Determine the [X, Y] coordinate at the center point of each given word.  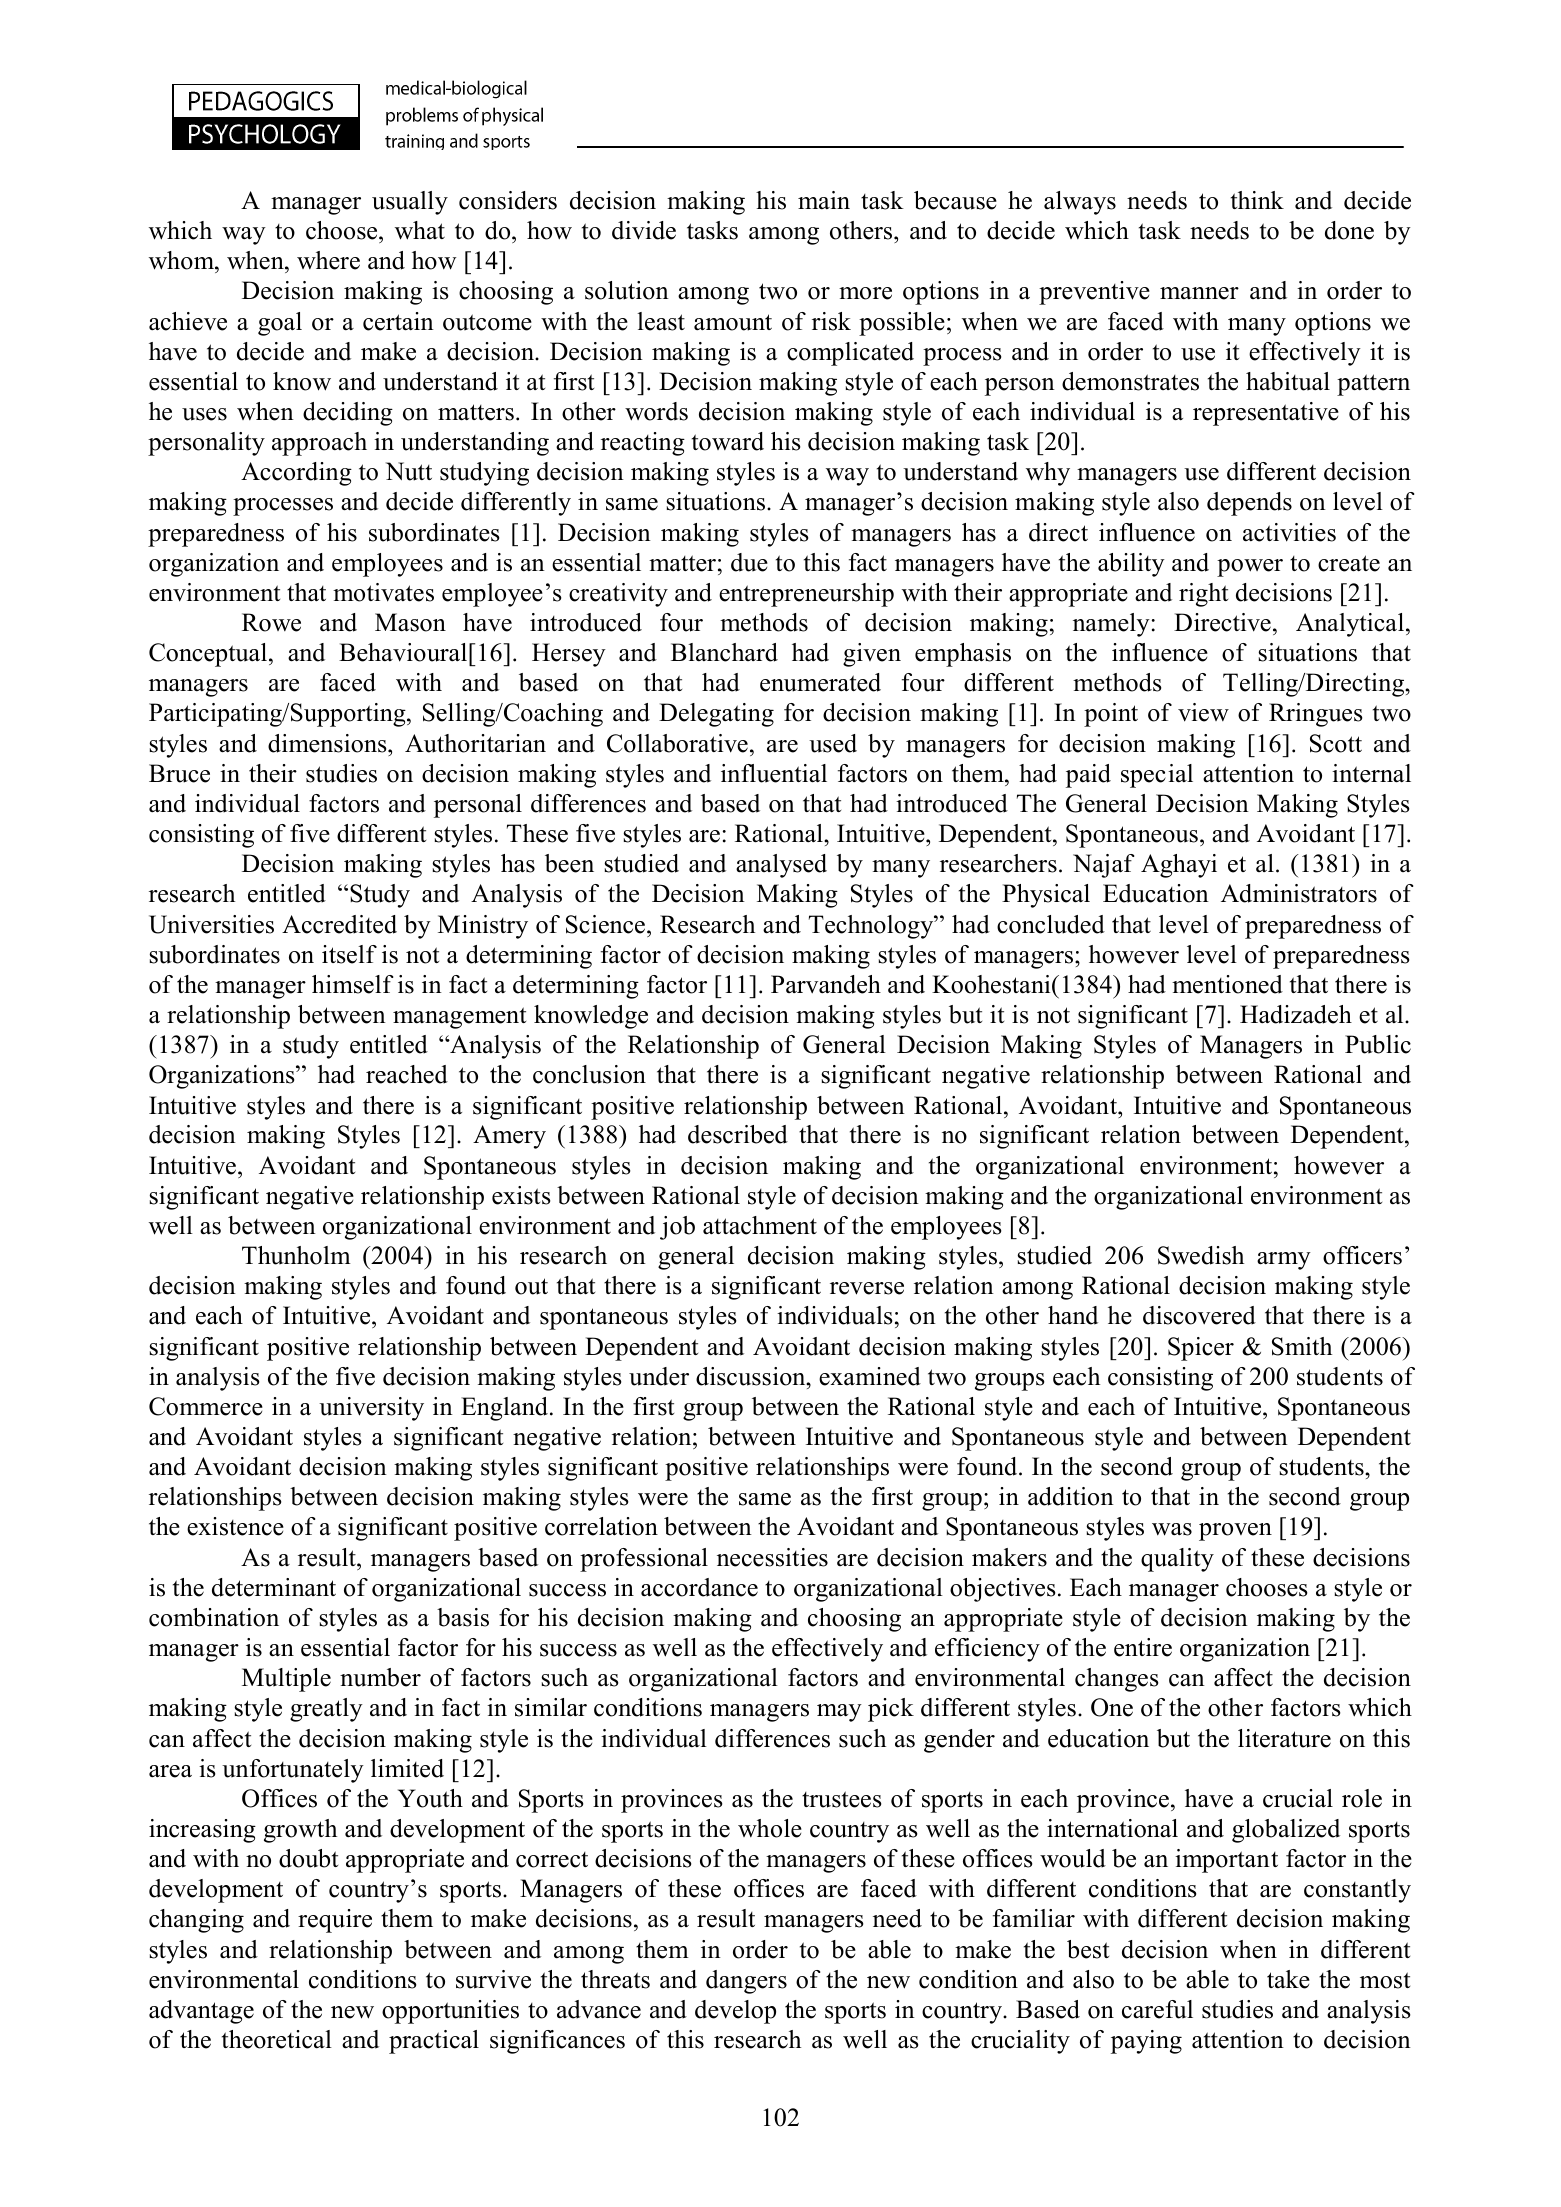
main [824, 200]
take [1288, 1979]
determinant [274, 1587]
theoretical [277, 2039]
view [1203, 712]
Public [1378, 1044]
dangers [746, 1982]
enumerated [820, 682]
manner [1199, 293]
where [328, 260]
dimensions [328, 743]
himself [352, 984]
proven [1235, 1532]
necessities [772, 1557]
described [738, 1134]
